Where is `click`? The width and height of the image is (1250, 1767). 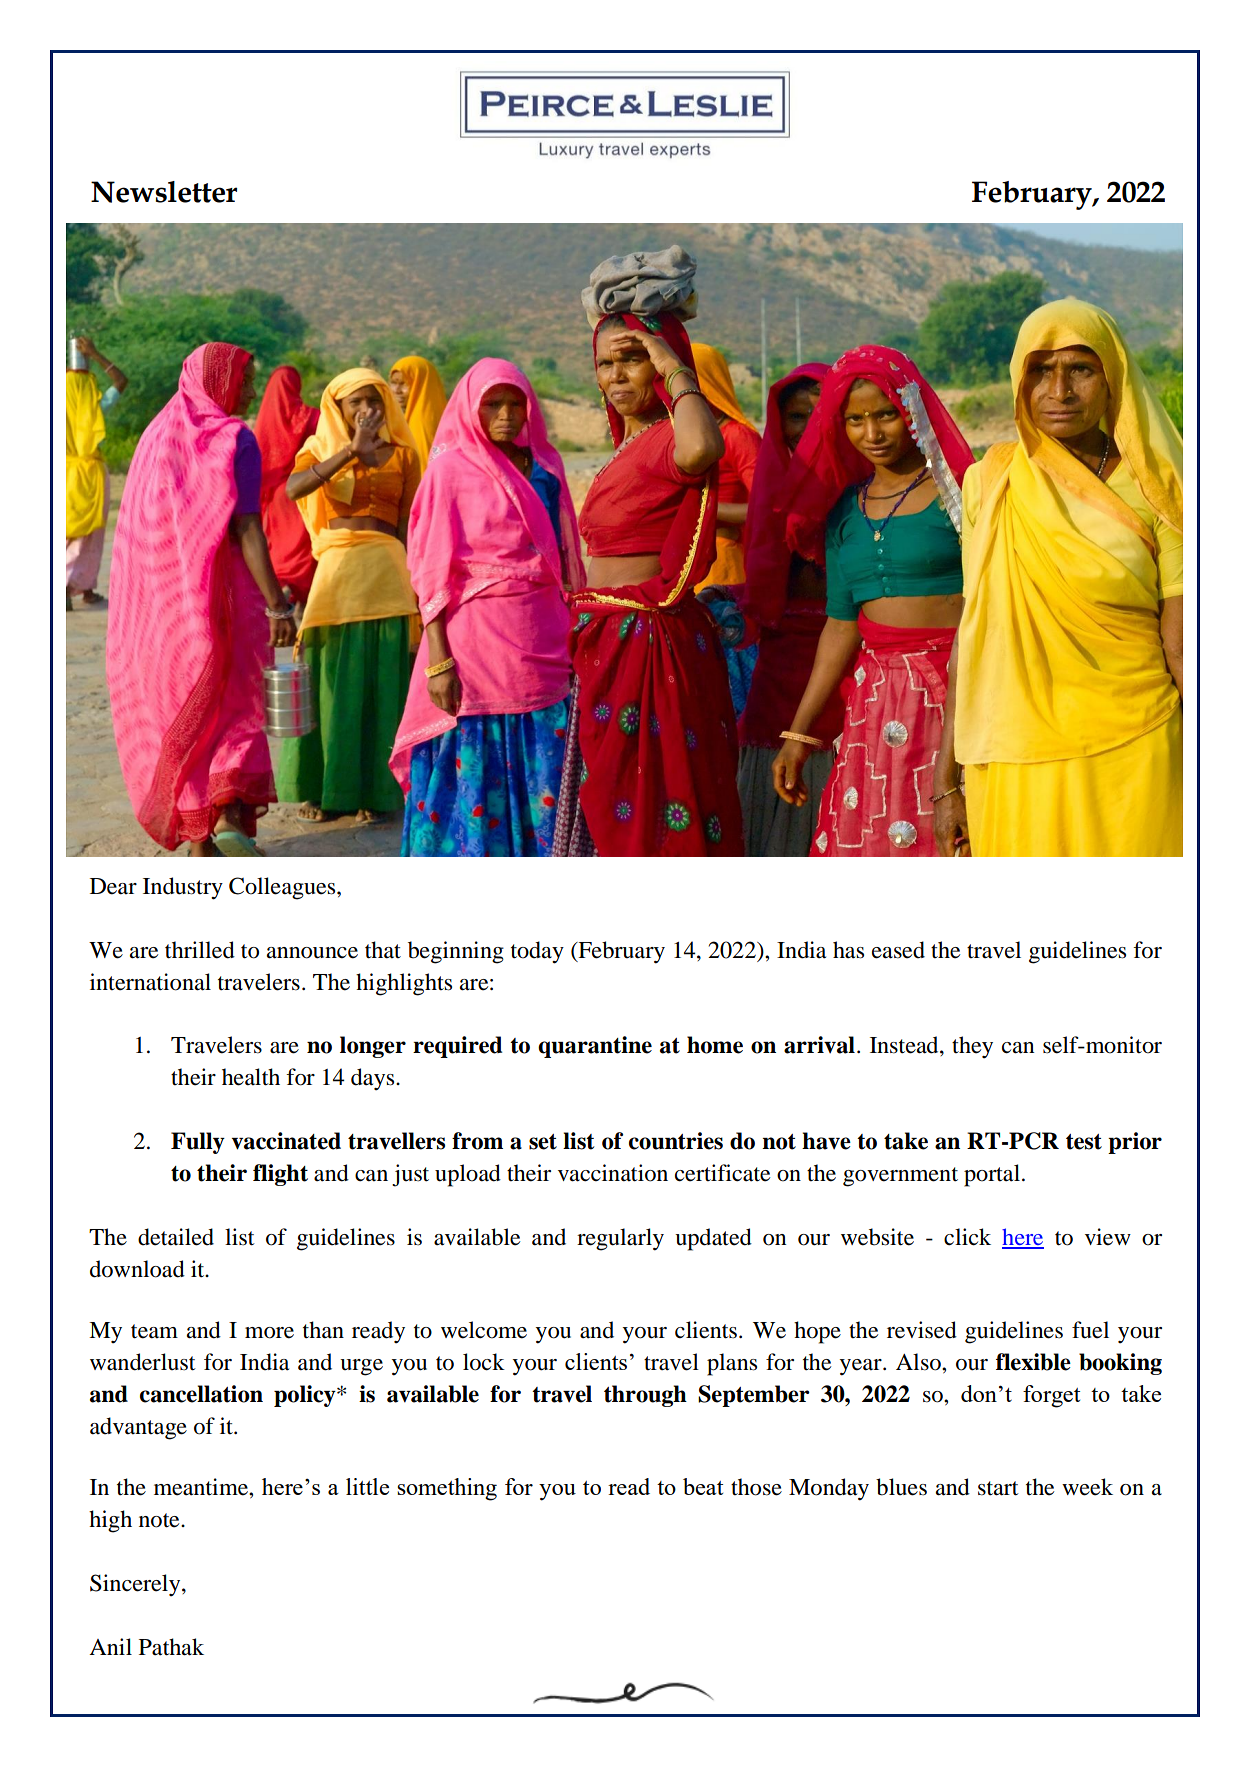
click is located at coordinates (967, 1237).
